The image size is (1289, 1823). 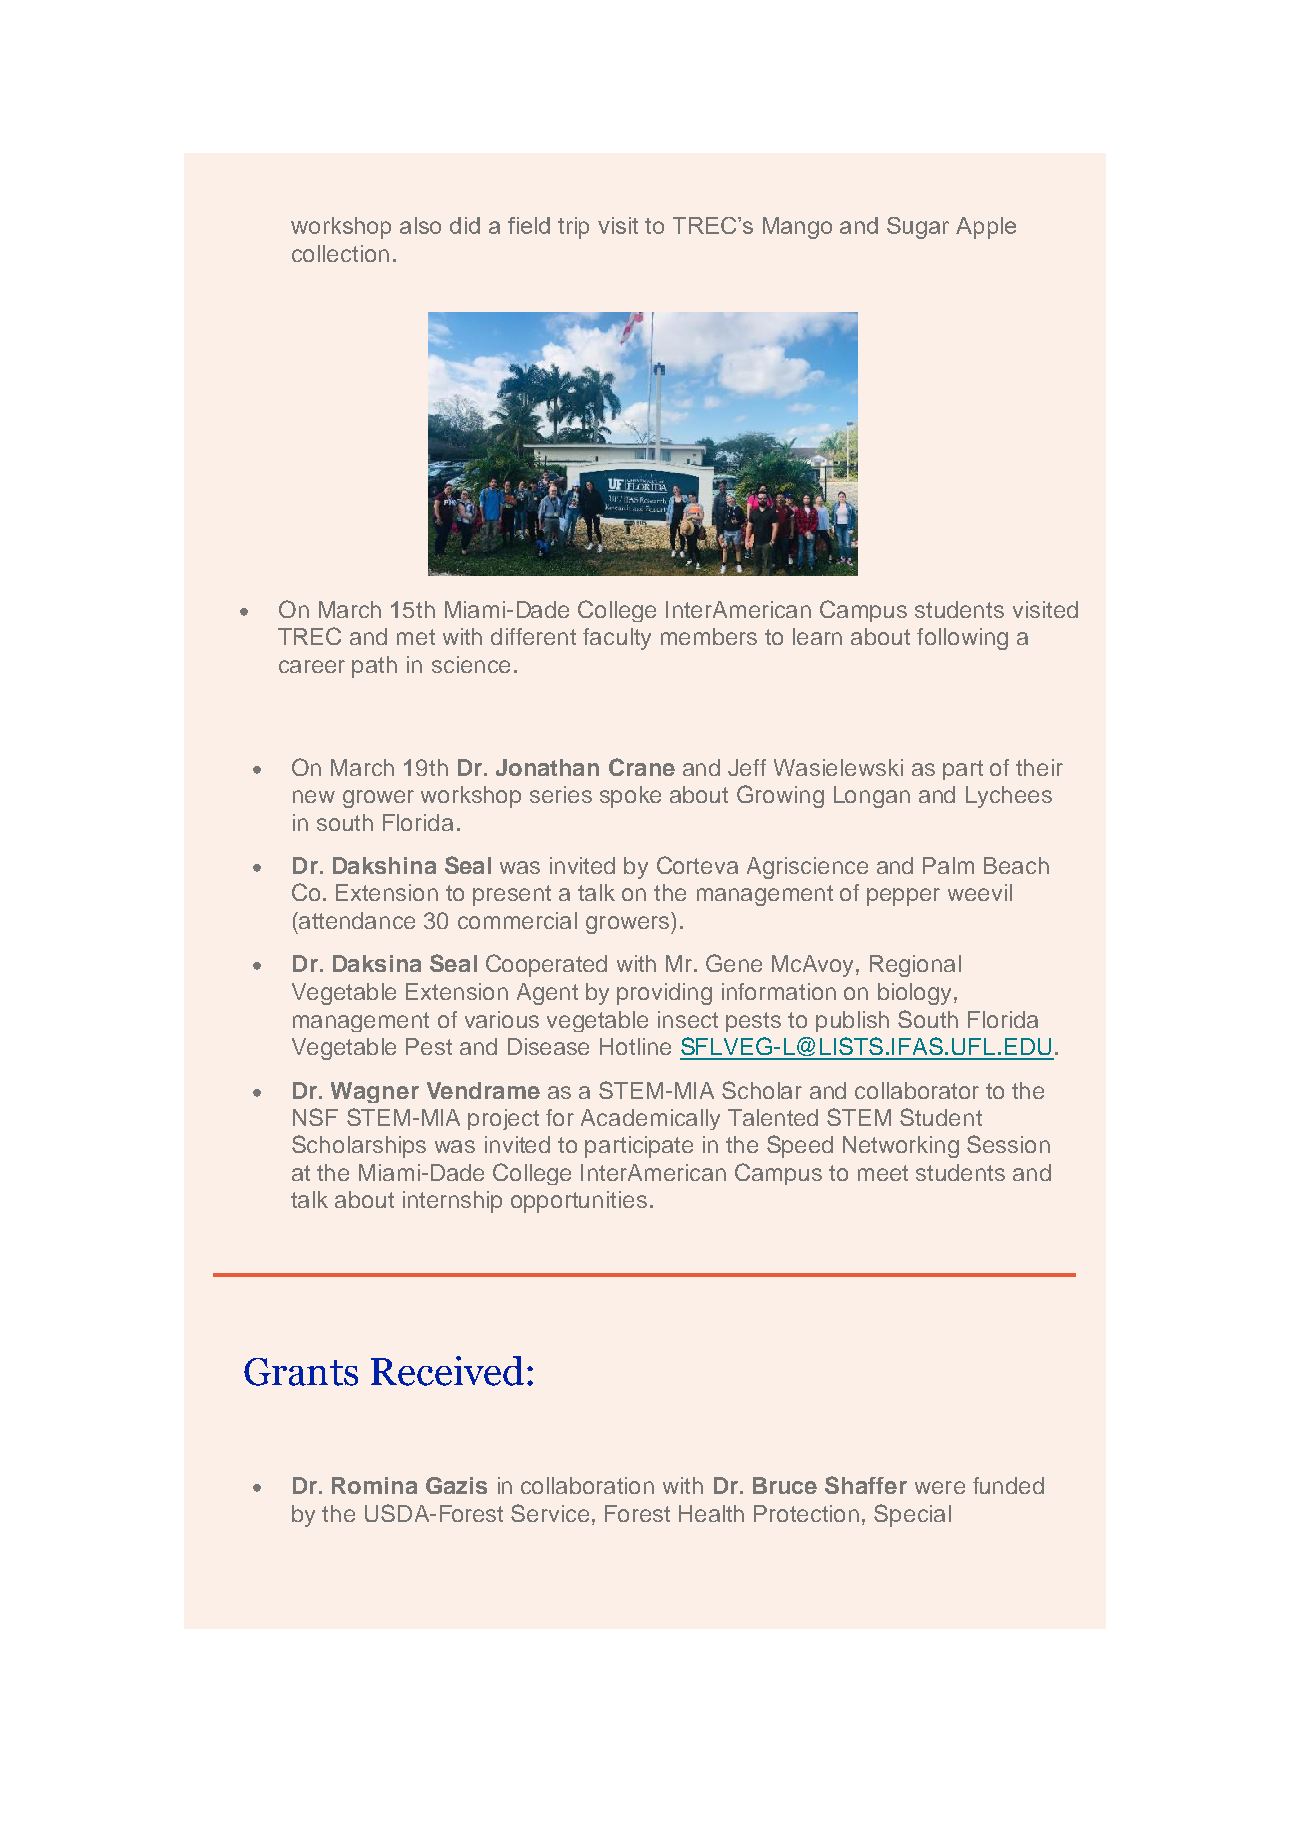 What do you see at coordinates (375, 1092) in the screenshot?
I see `Wagner` at bounding box center [375, 1092].
